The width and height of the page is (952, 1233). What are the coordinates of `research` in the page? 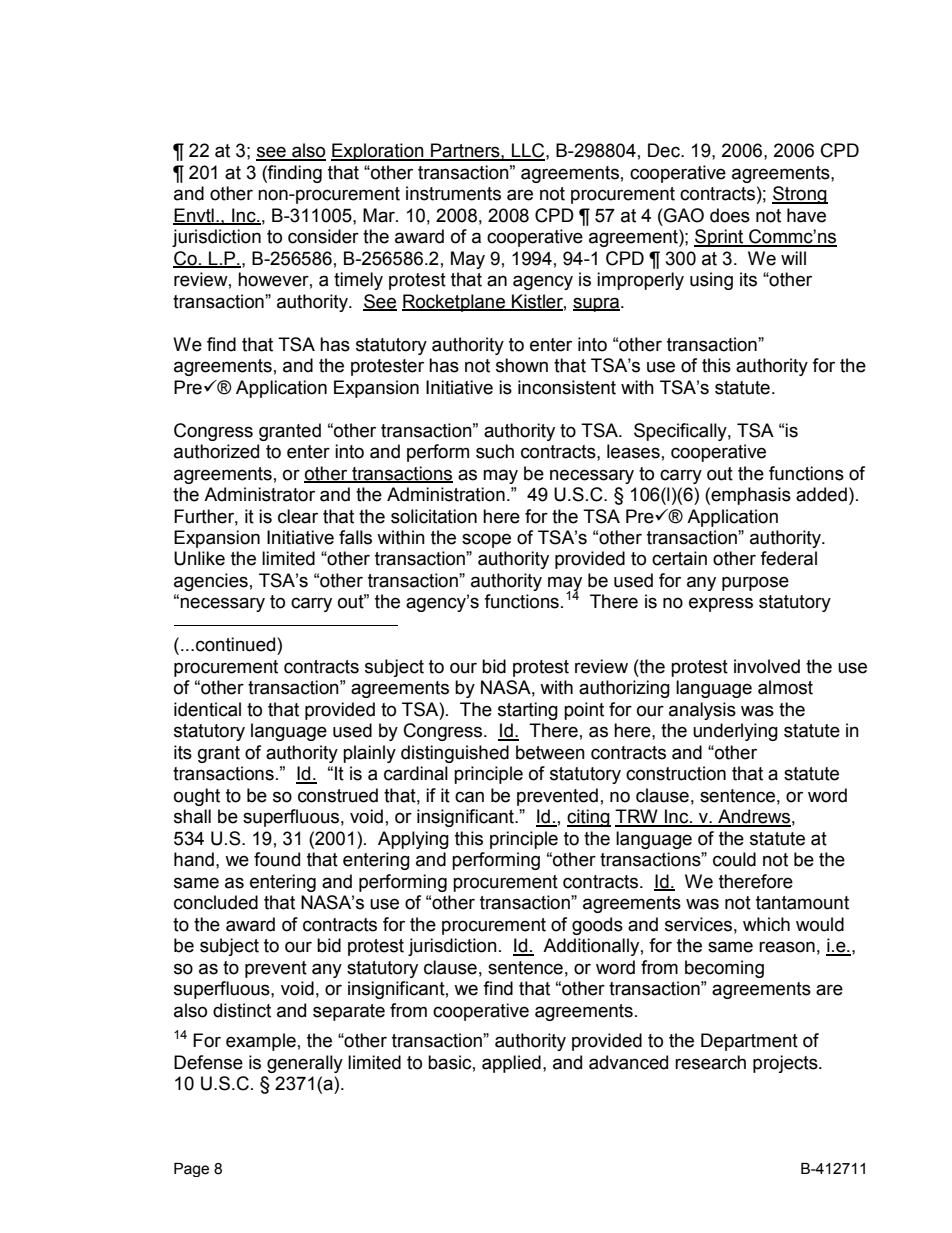 It's located at (710, 1062).
